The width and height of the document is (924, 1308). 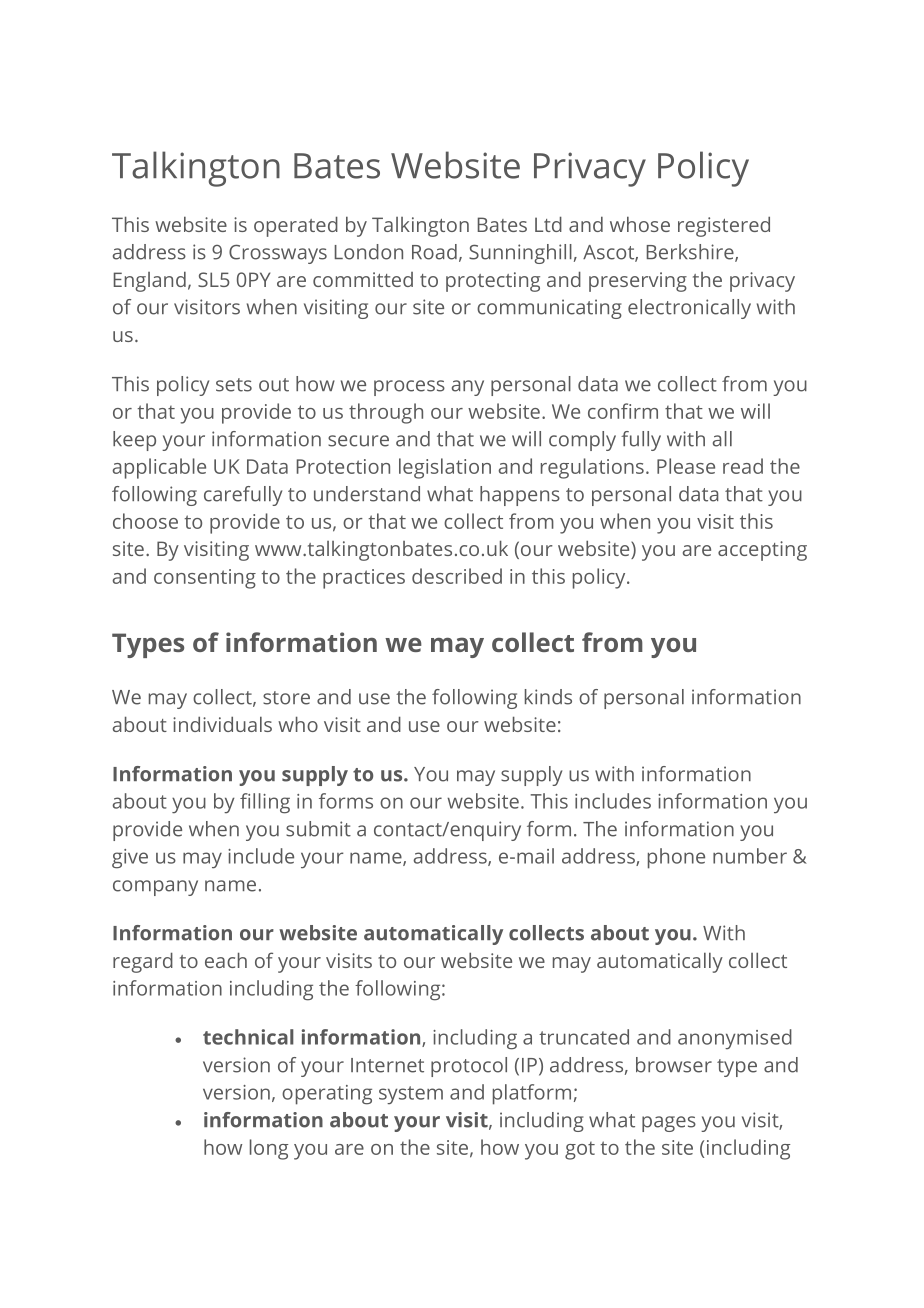 What do you see at coordinates (686, 466) in the document?
I see `Please` at bounding box center [686, 466].
